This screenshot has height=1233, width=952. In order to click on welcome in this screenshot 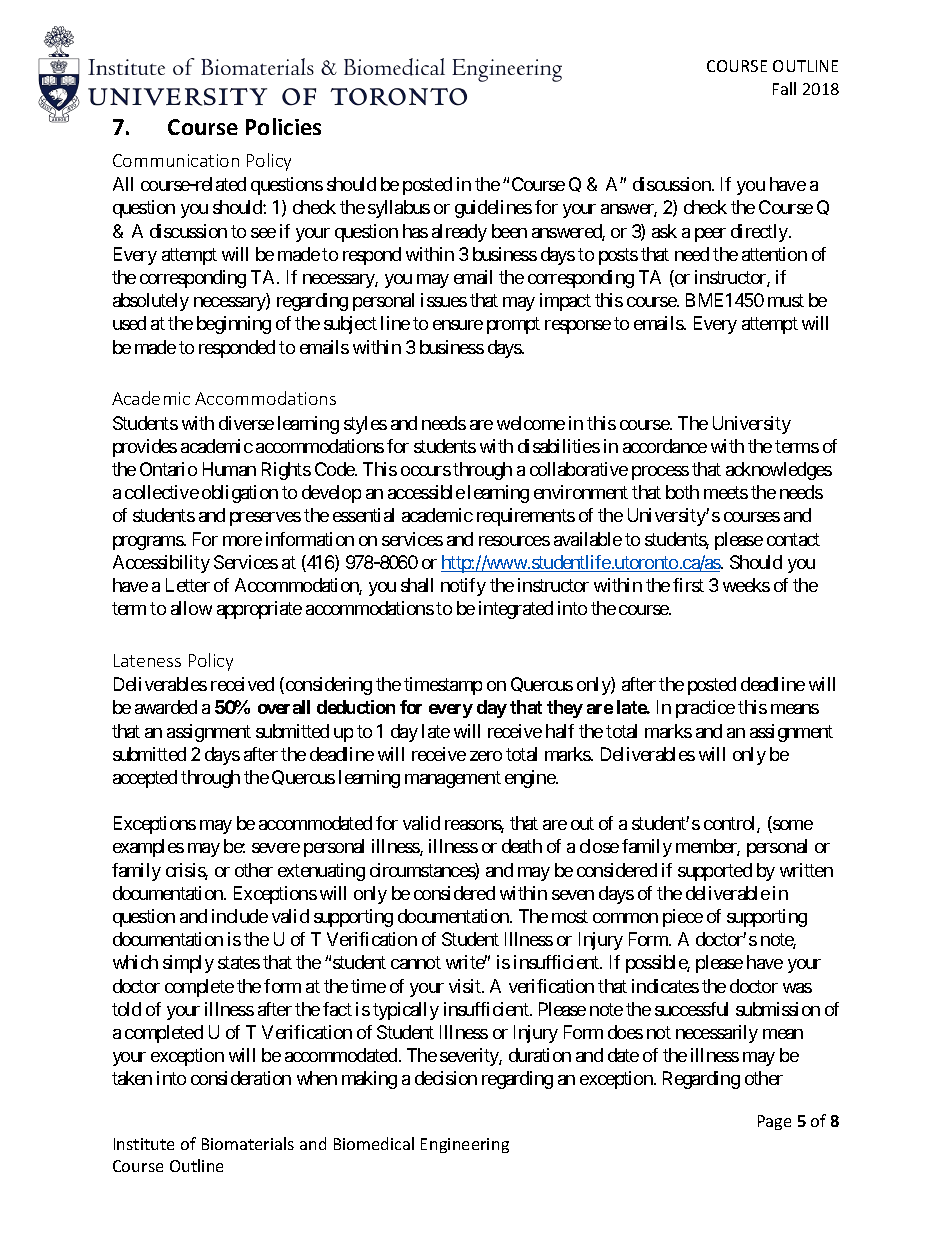, I will do `click(531, 423)`.
